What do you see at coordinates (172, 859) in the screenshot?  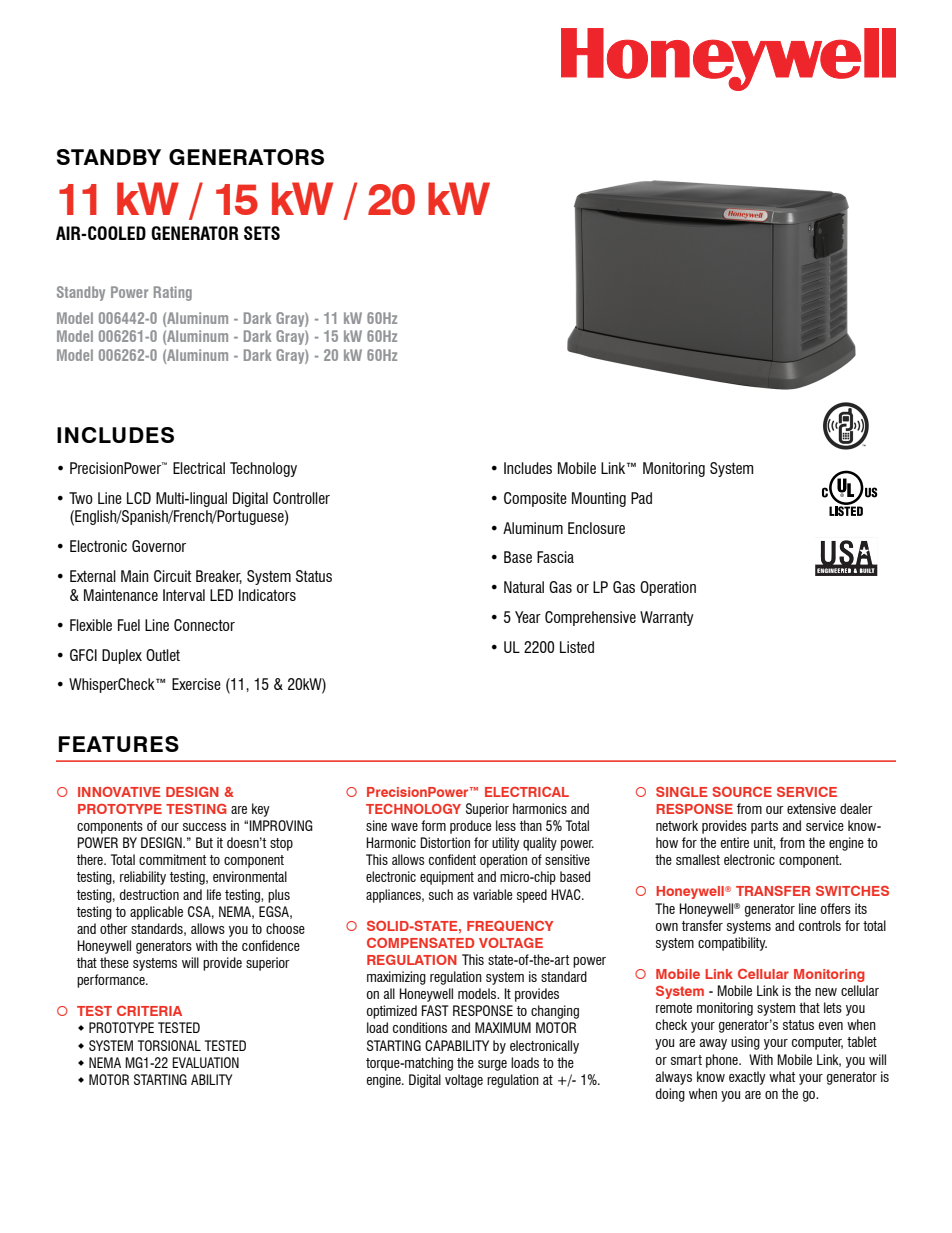 I see `commitment` at bounding box center [172, 859].
